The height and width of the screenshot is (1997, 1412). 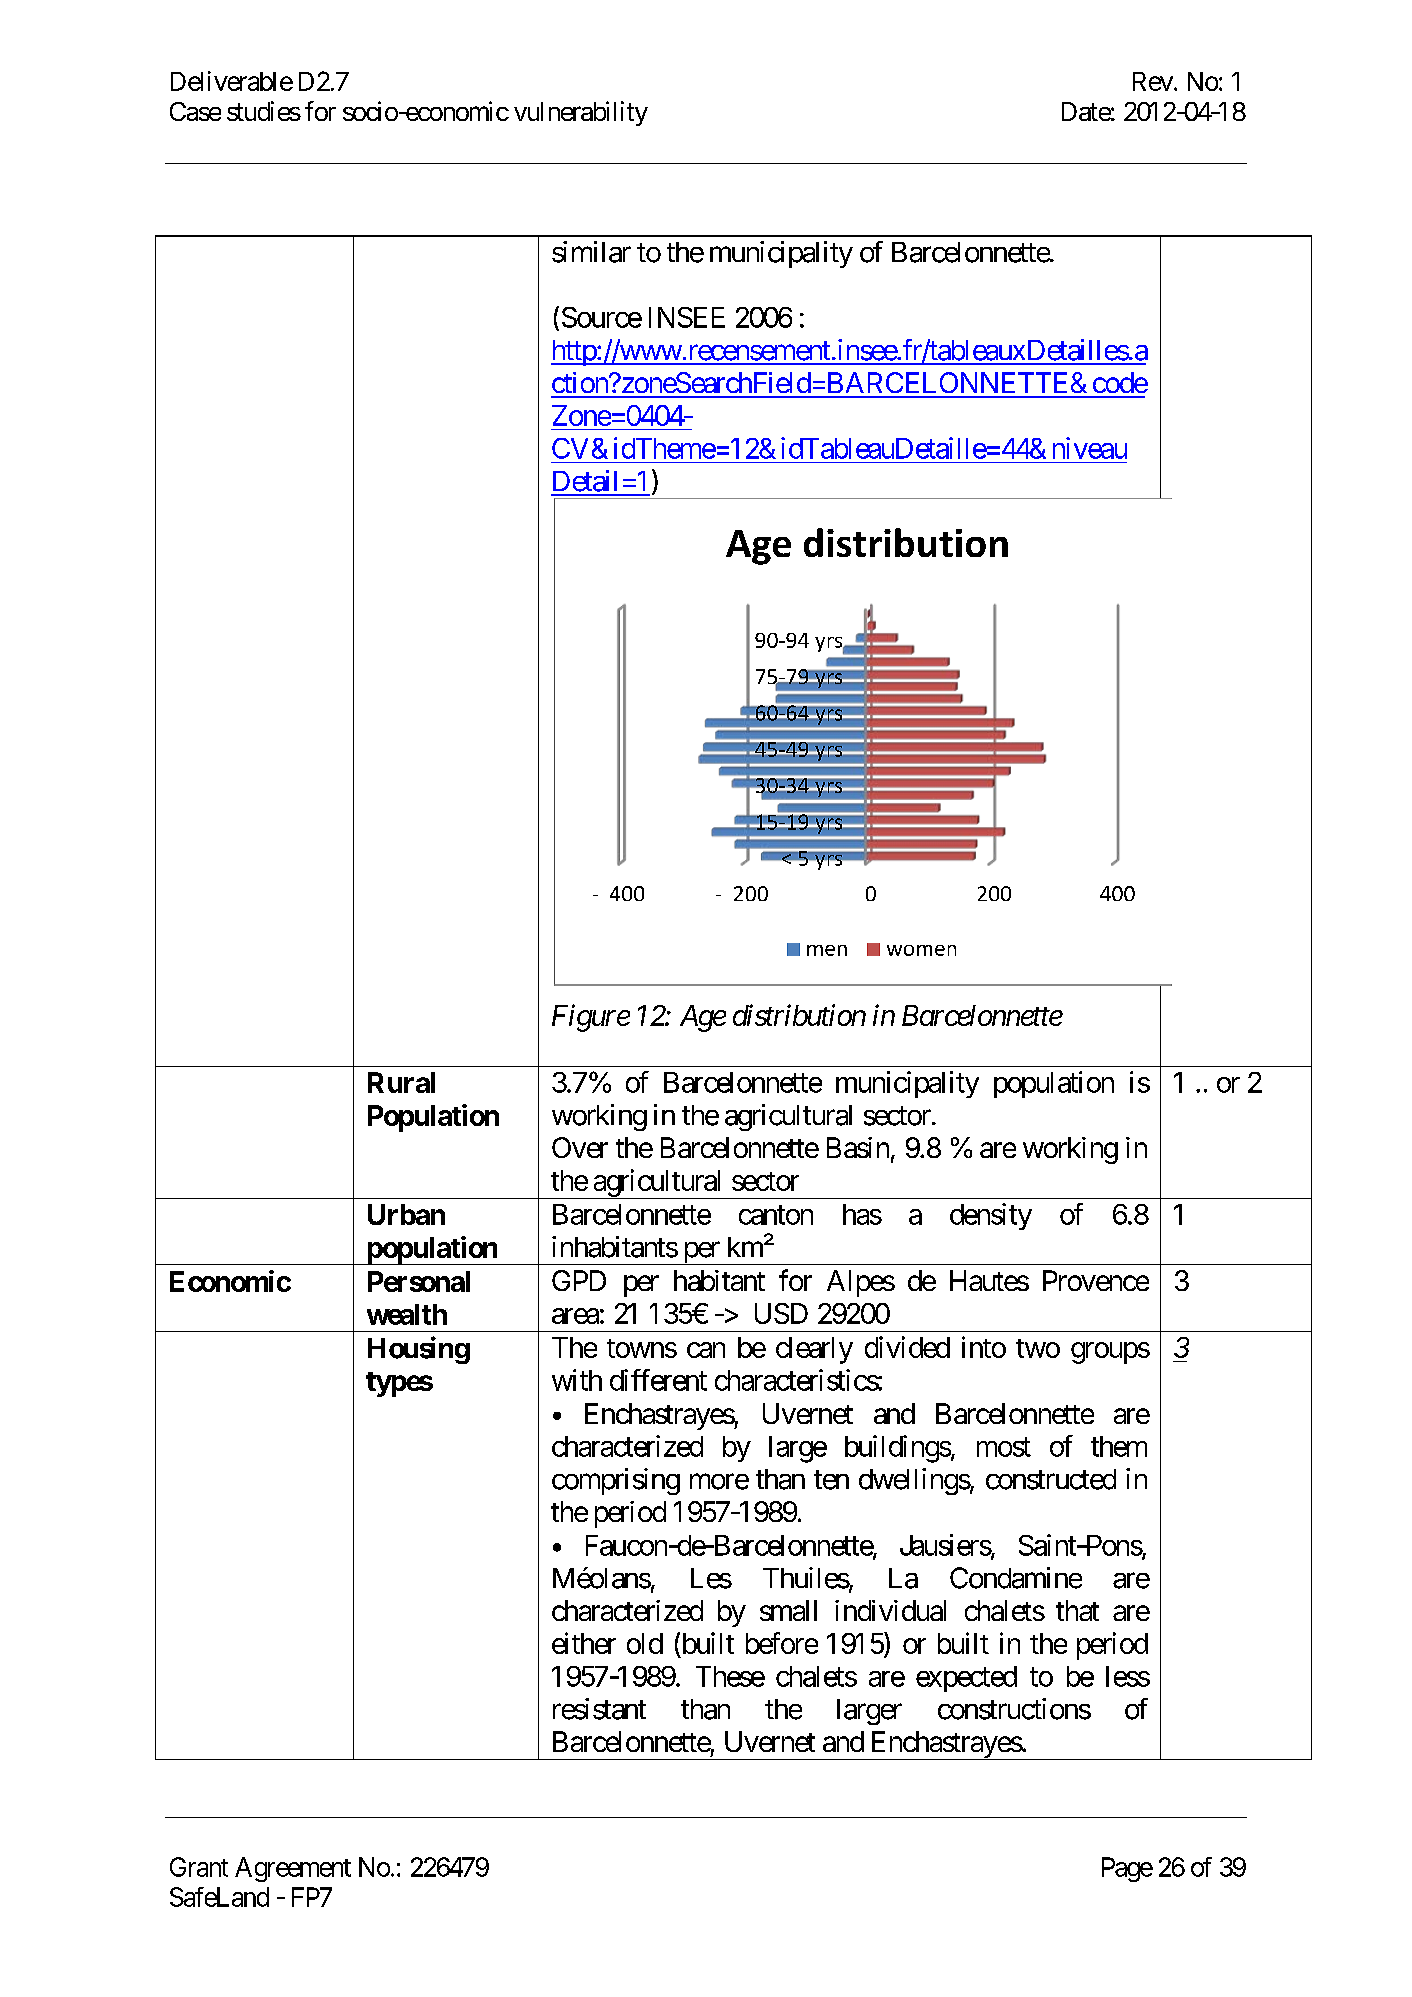 I want to click on similar, so click(x=591, y=252).
